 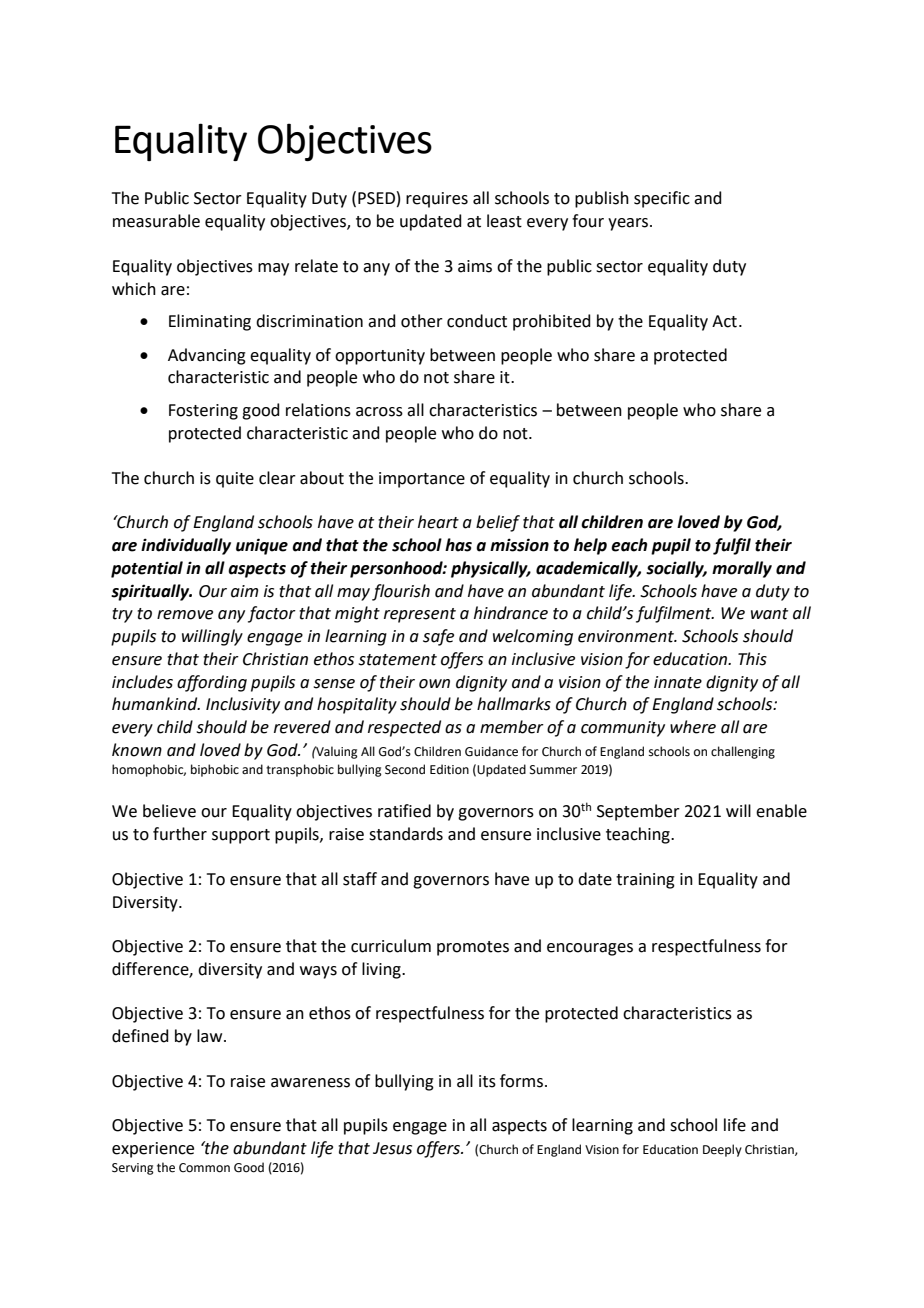 I want to click on affording, so click(x=212, y=683).
